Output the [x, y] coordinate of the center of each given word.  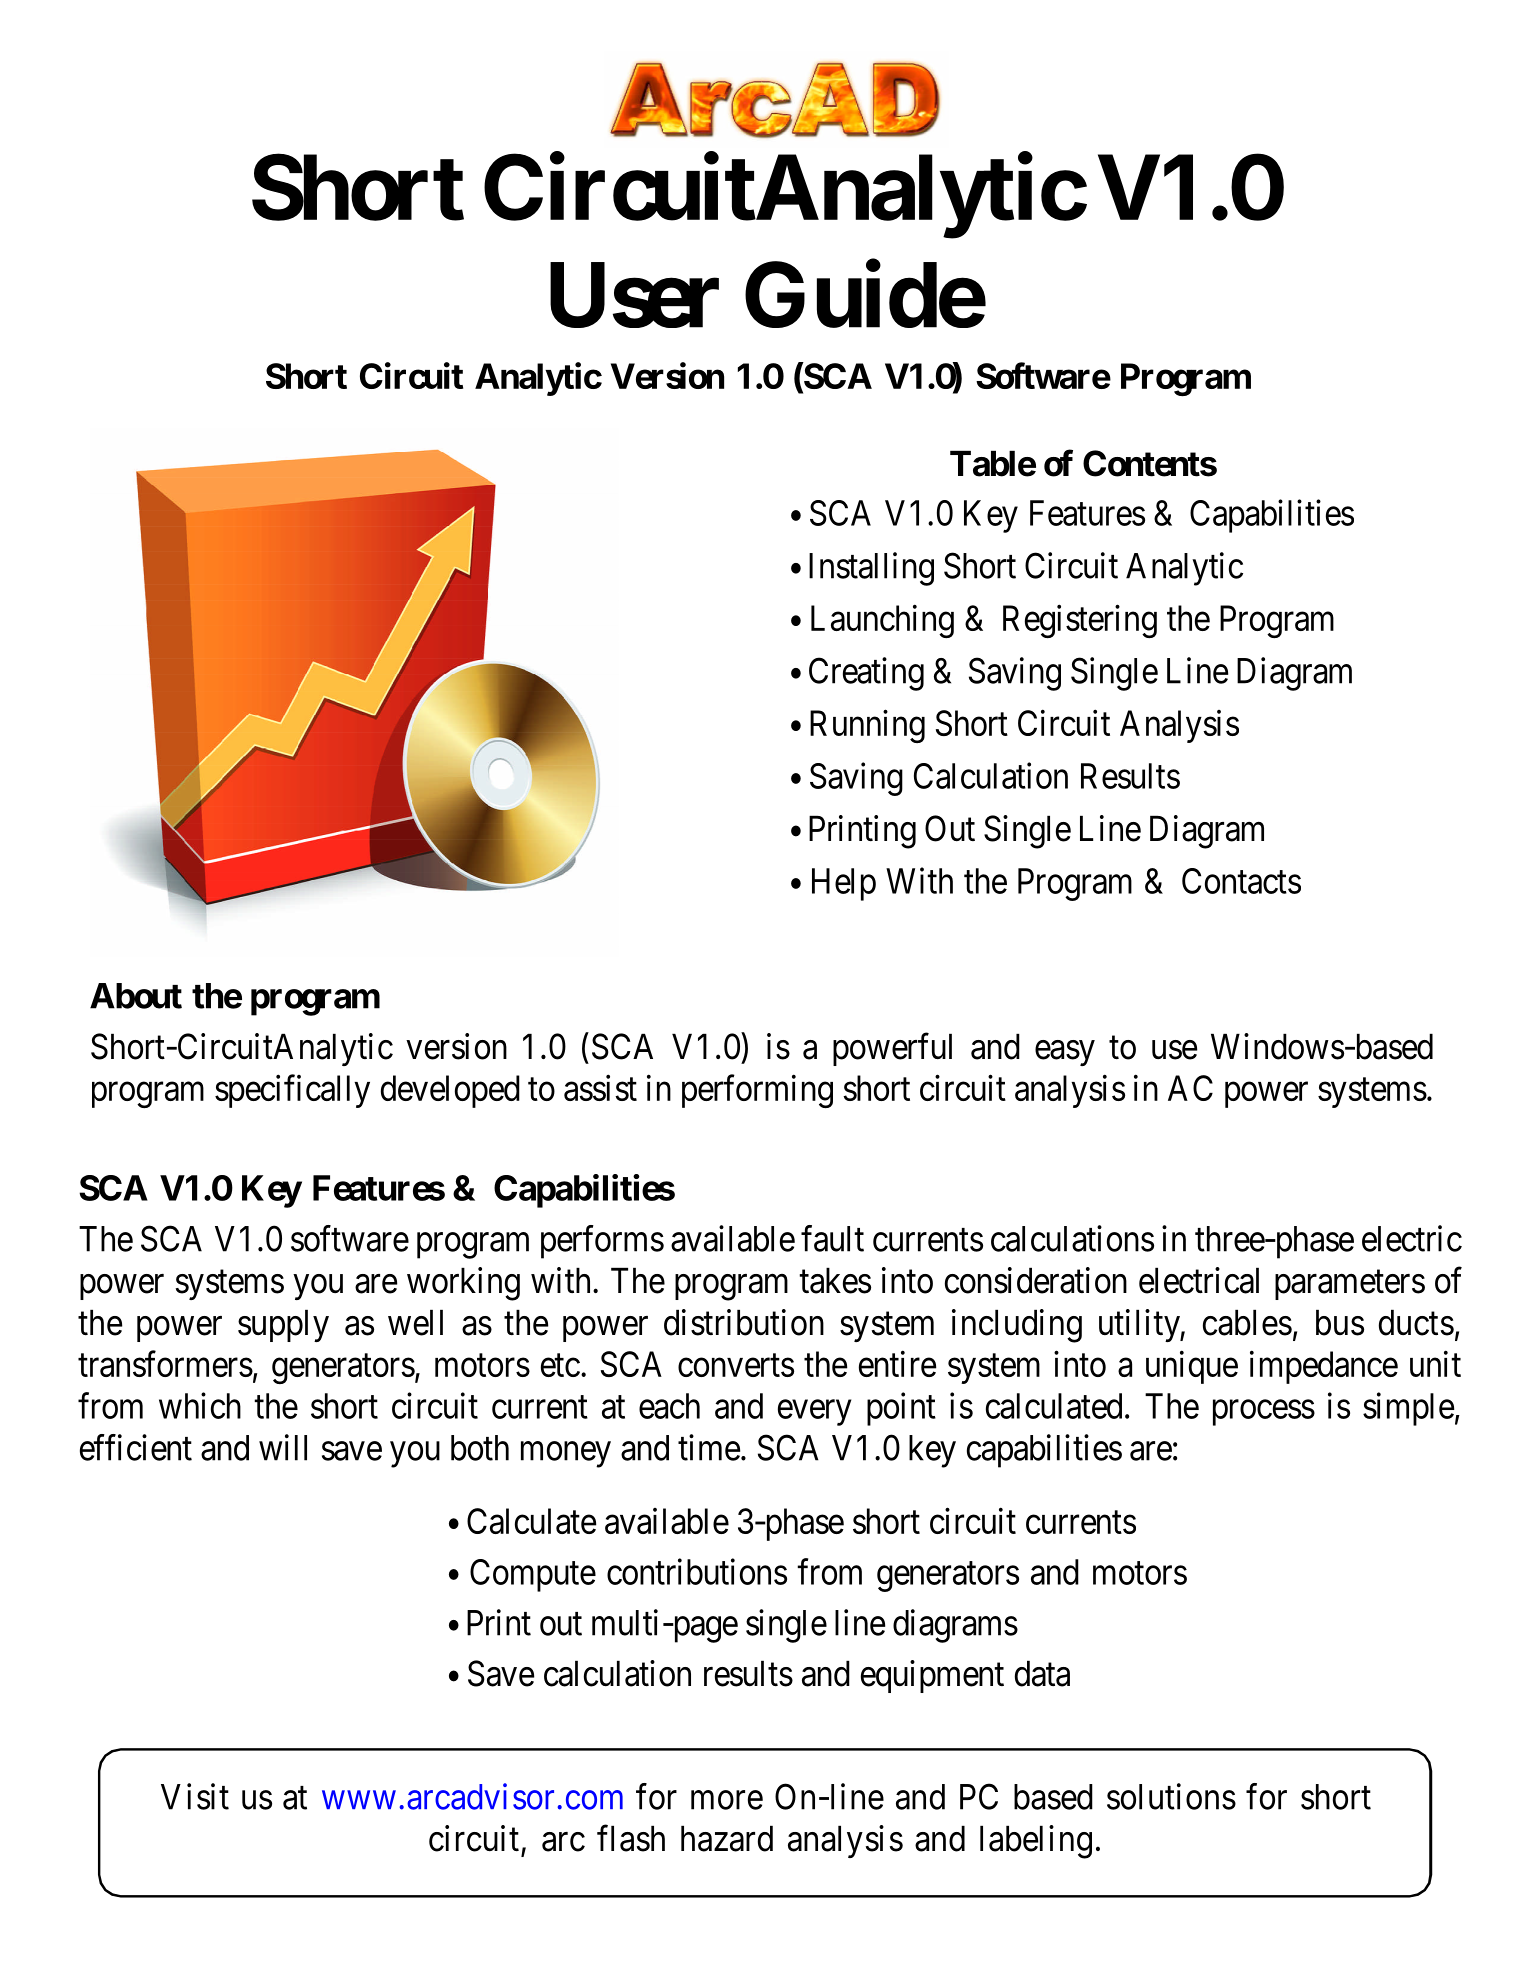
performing [757, 1091]
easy [1065, 1053]
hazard [727, 1838]
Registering [1080, 621]
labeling [1036, 1842]
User [634, 296]
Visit [195, 1796]
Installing [871, 569]
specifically [292, 1091]
